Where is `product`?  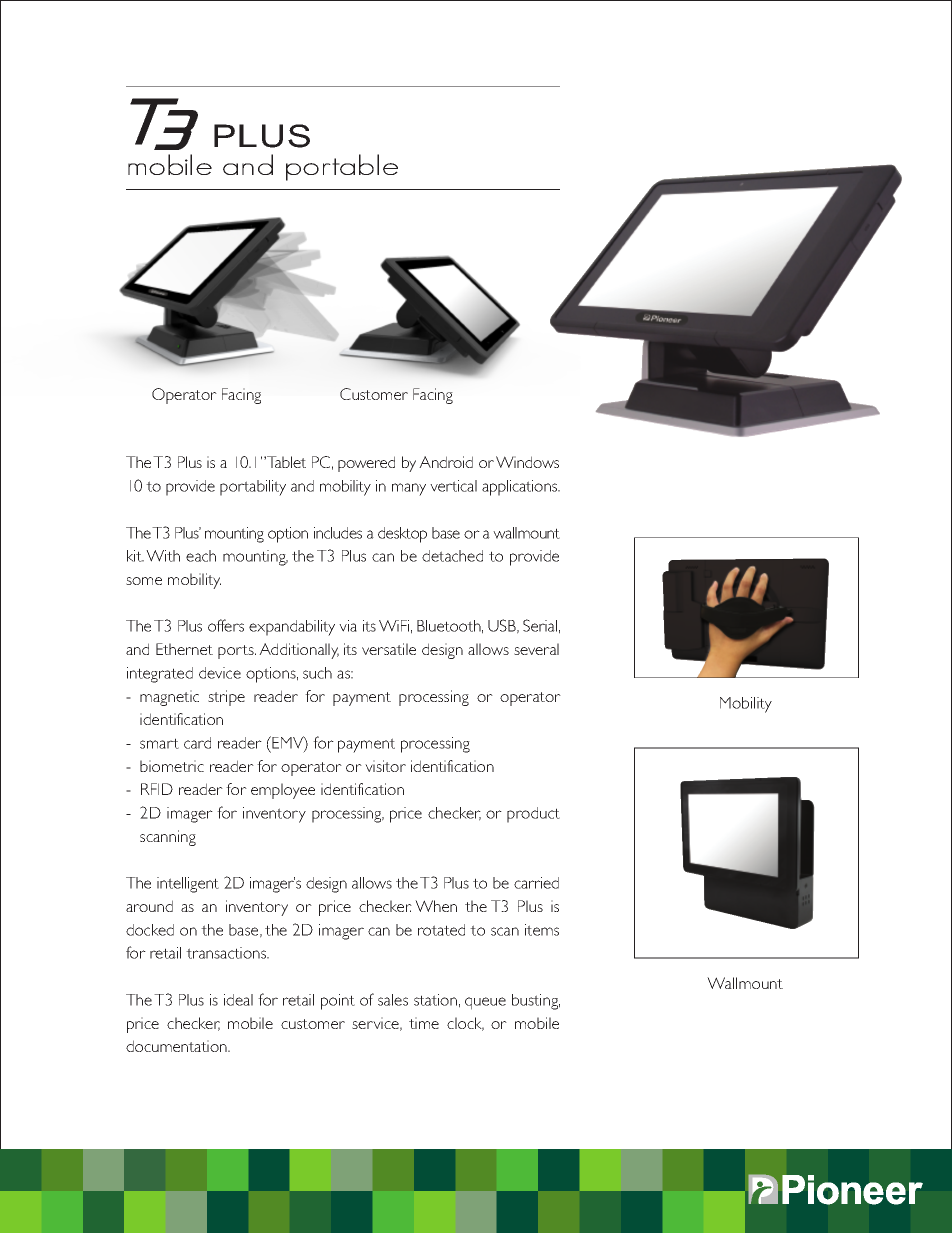
product is located at coordinates (533, 815).
